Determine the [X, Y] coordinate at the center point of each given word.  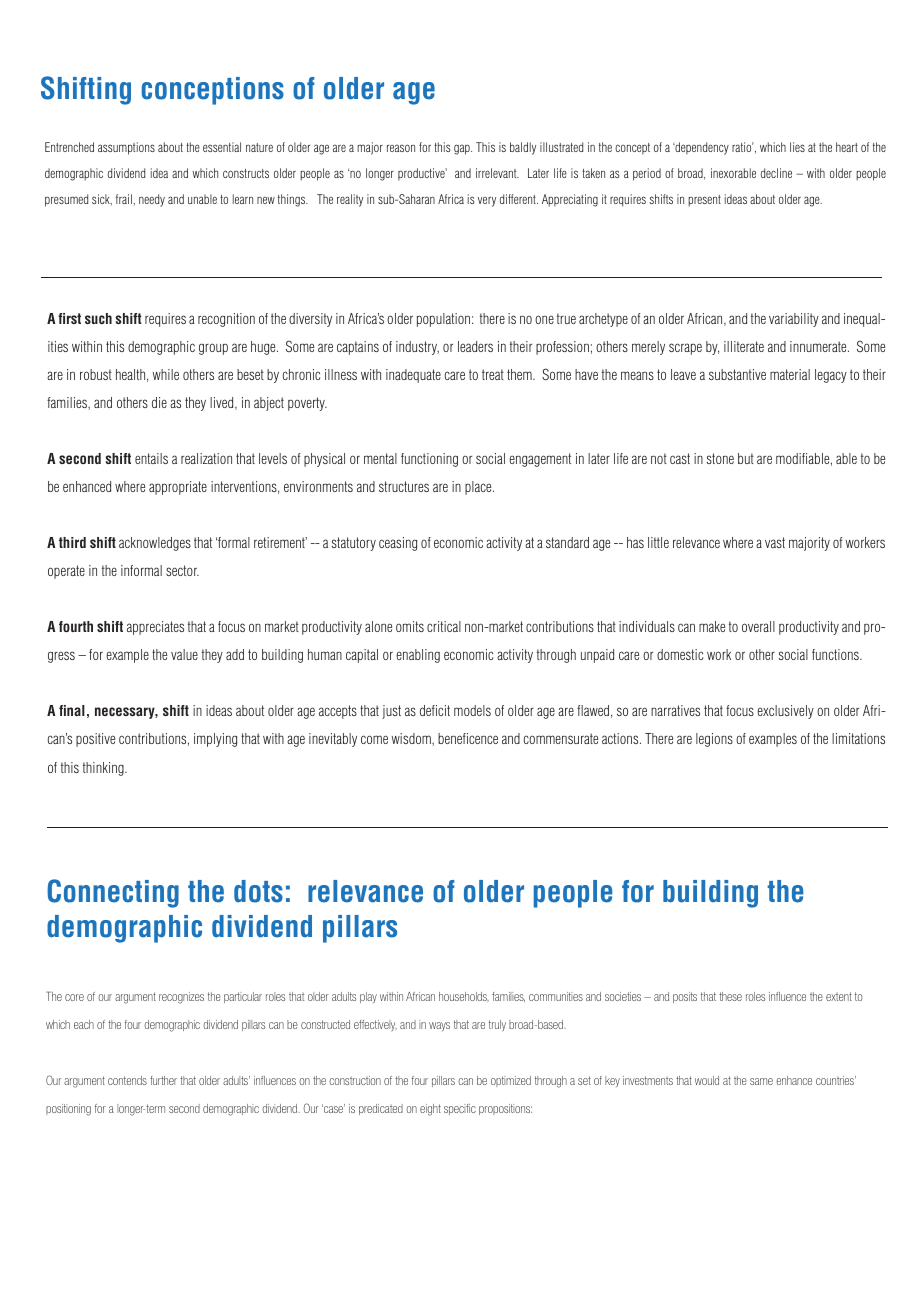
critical [444, 626]
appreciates [155, 628]
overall [758, 626]
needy [152, 200]
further [163, 1080]
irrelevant [497, 173]
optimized [511, 1081]
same [761, 1081]
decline [776, 173]
